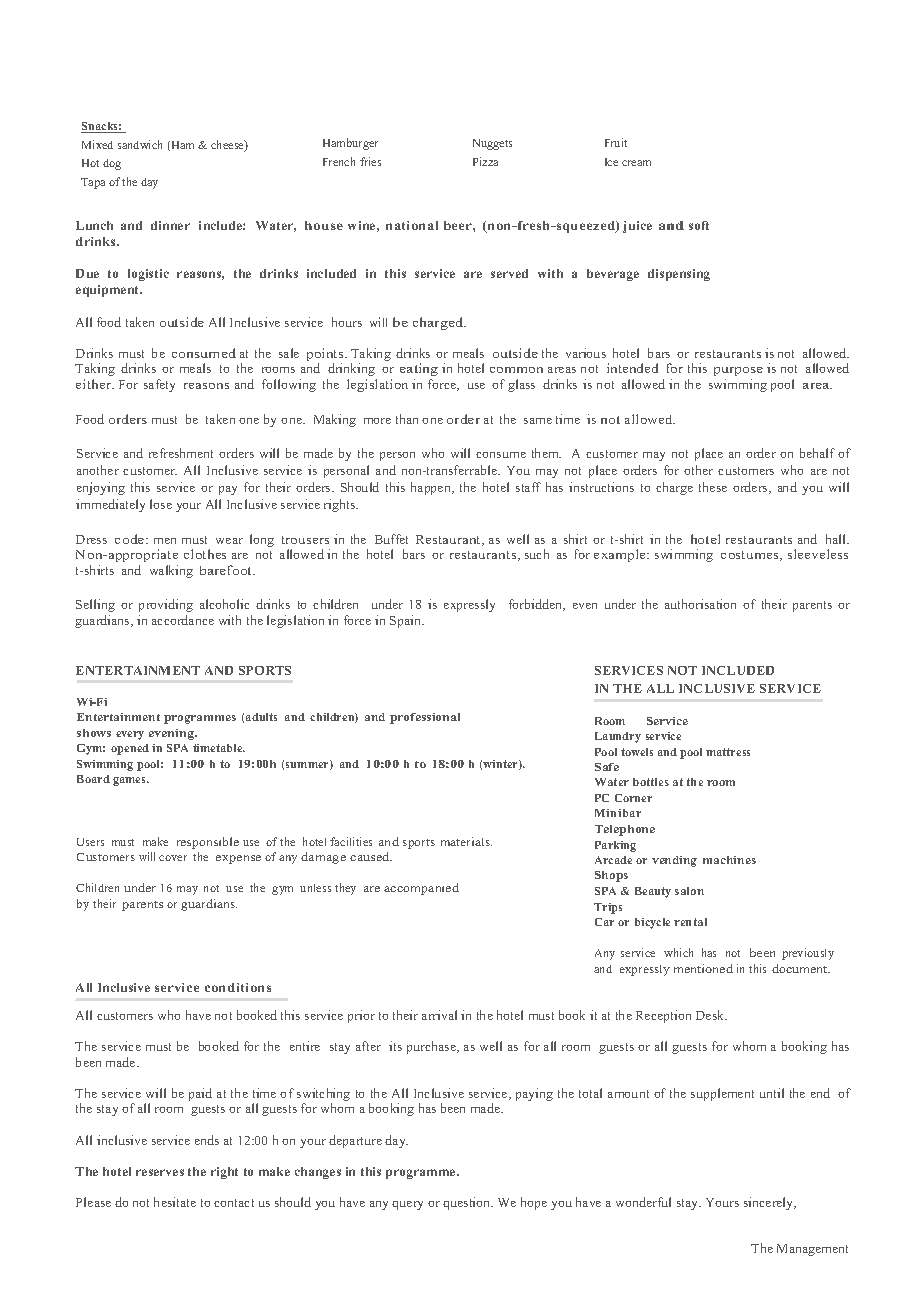 Image resolution: width=924 pixels, height=1308 pixels. I want to click on machines, so click(729, 860).
